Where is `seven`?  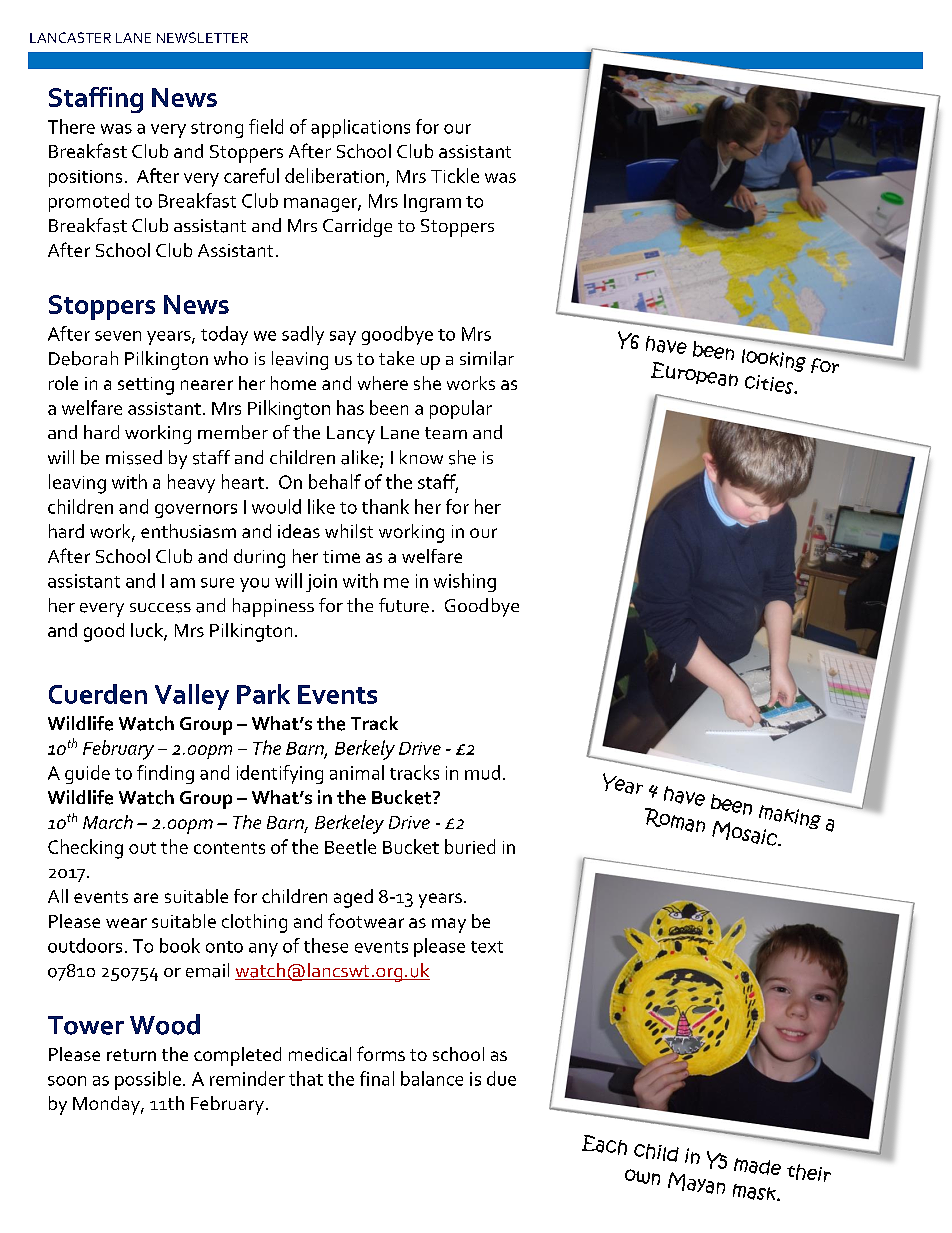
seven is located at coordinates (118, 336).
